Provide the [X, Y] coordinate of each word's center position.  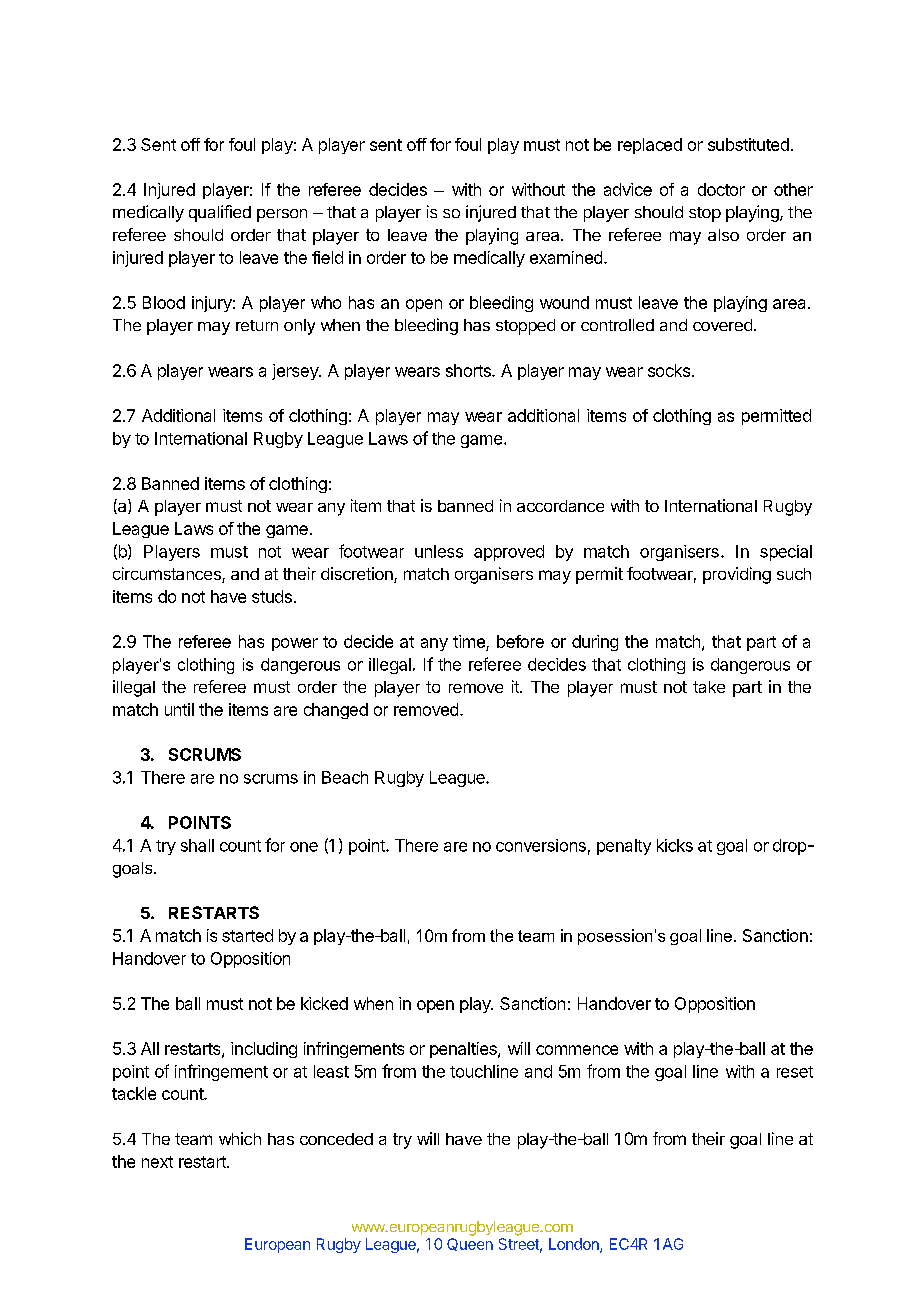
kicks [675, 845]
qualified [220, 213]
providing [737, 575]
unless [439, 551]
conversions [541, 845]
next [157, 1162]
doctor [721, 189]
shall [197, 845]
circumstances [168, 575]
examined [566, 257]
